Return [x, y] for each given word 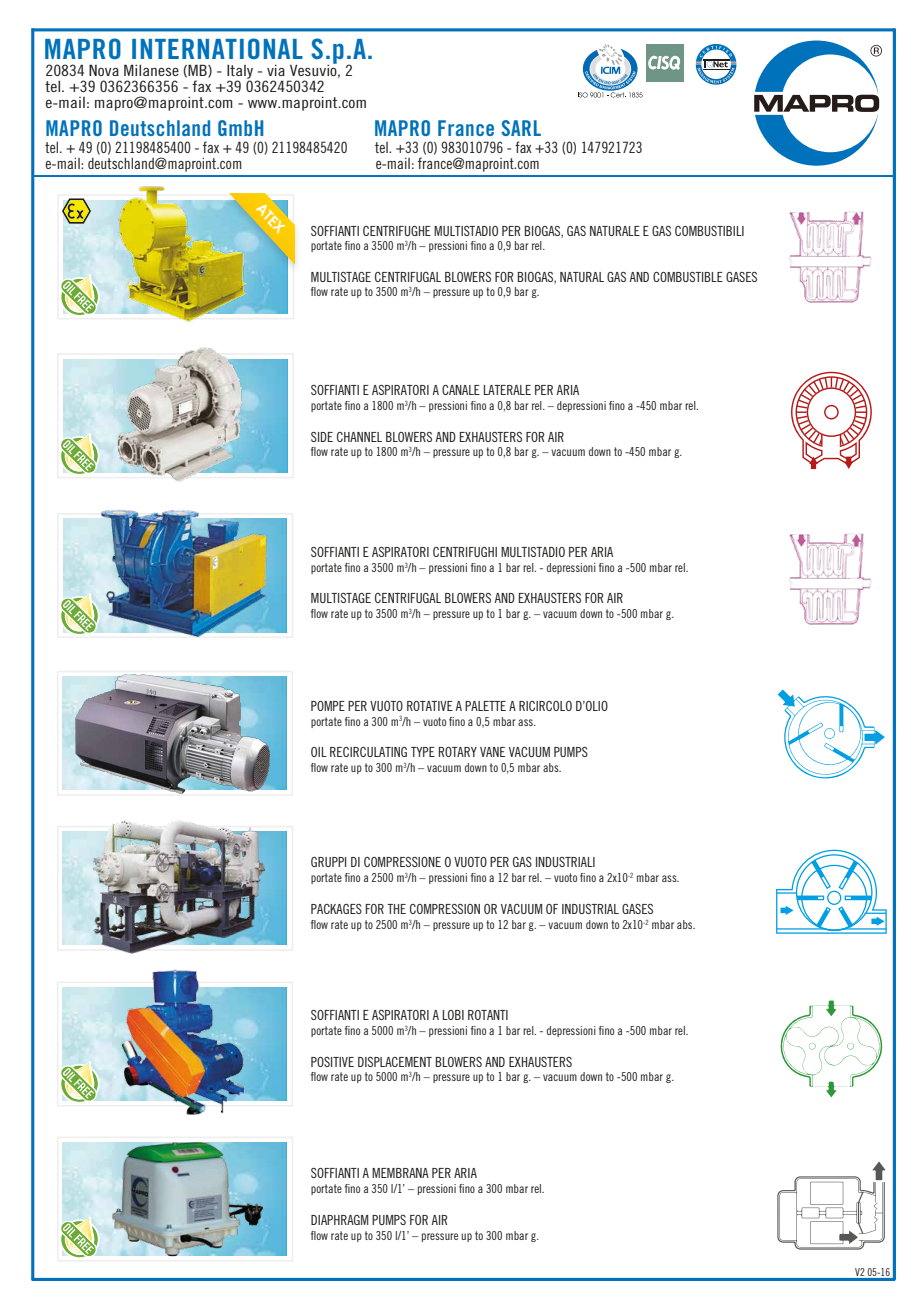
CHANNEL [359, 437]
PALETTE [485, 706]
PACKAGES [336, 909]
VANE [492, 752]
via [276, 70]
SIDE [322, 437]
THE [396, 909]
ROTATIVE [430, 706]
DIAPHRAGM [339, 1220]
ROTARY [458, 752]
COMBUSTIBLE [688, 277]
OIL [319, 752]
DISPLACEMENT [395, 1062]
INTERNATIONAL [217, 48]
